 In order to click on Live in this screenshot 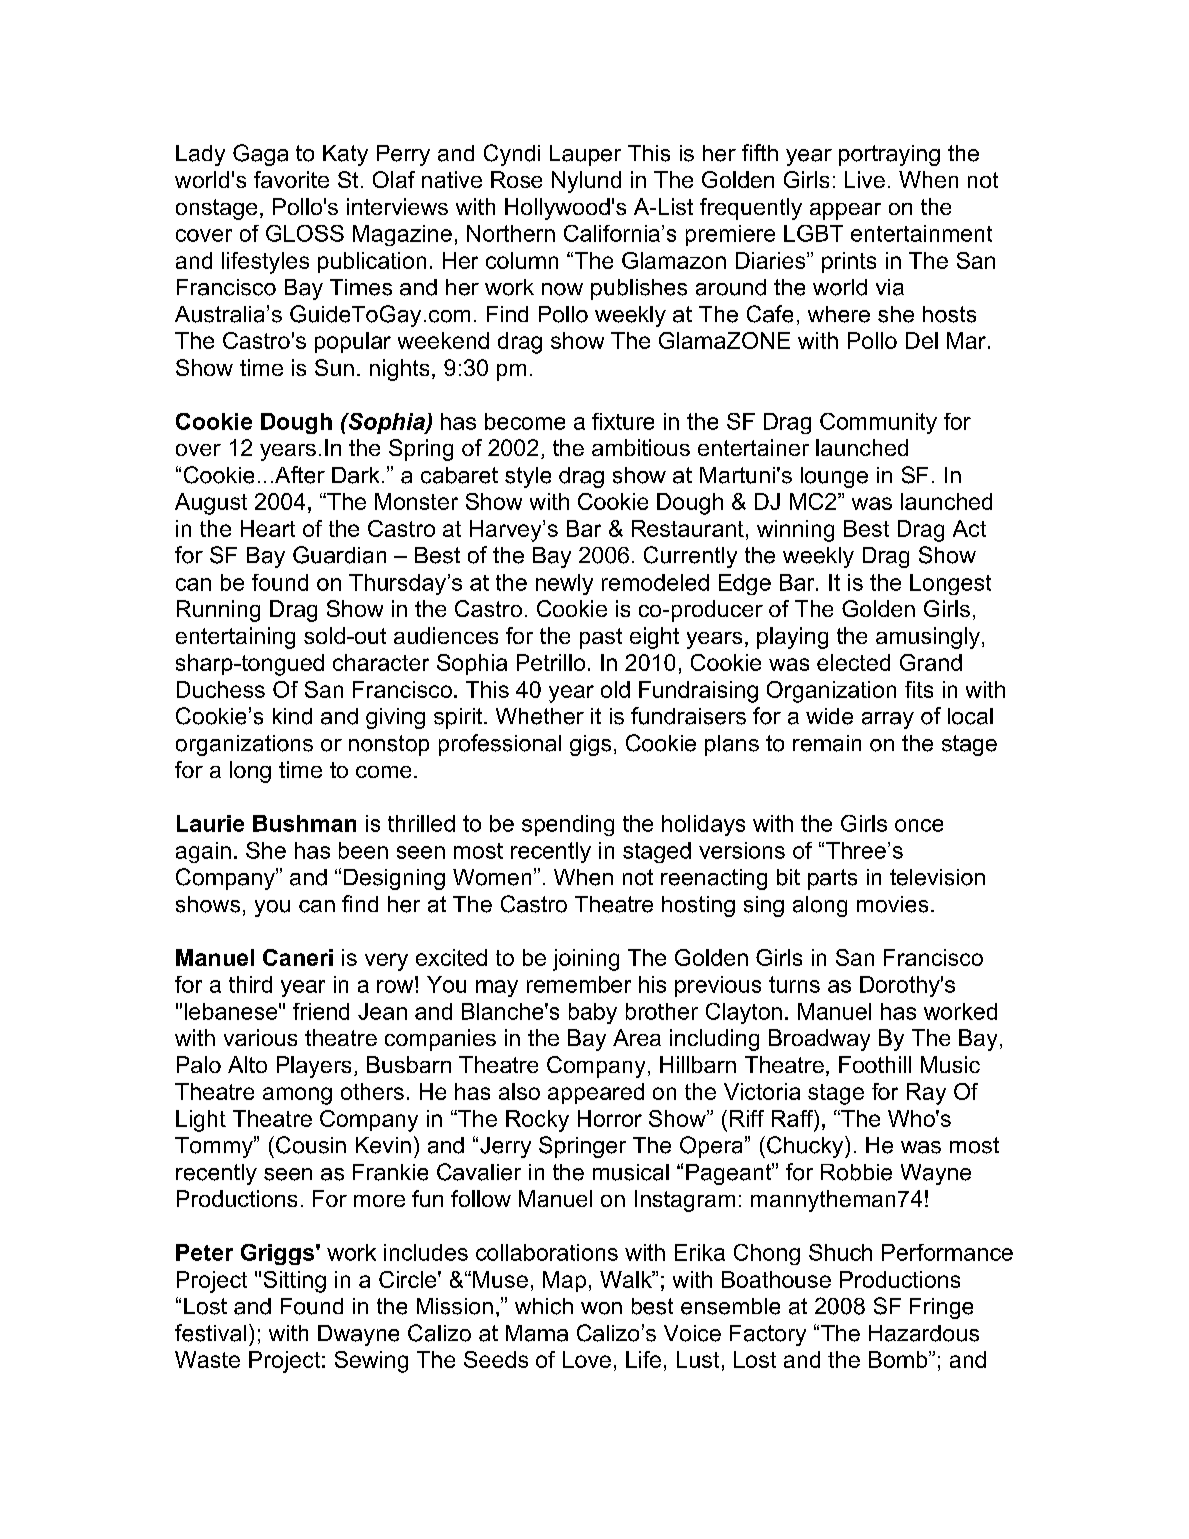, I will do `click(865, 179)`.
